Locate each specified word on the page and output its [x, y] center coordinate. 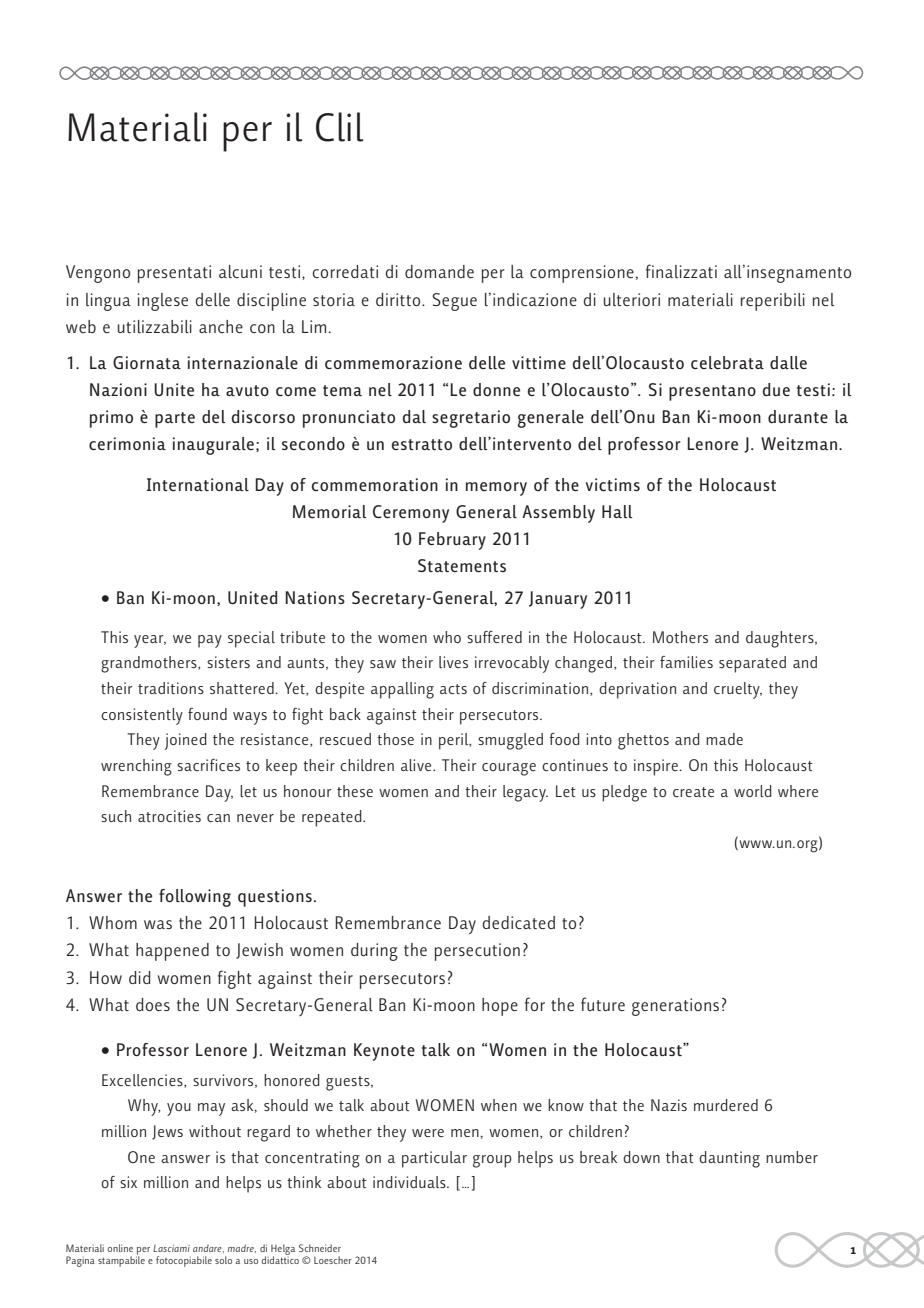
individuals [410, 1182]
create [693, 792]
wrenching [136, 767]
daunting [729, 1159]
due [776, 389]
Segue [454, 302]
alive [417, 765]
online [120, 1248]
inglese [163, 302]
